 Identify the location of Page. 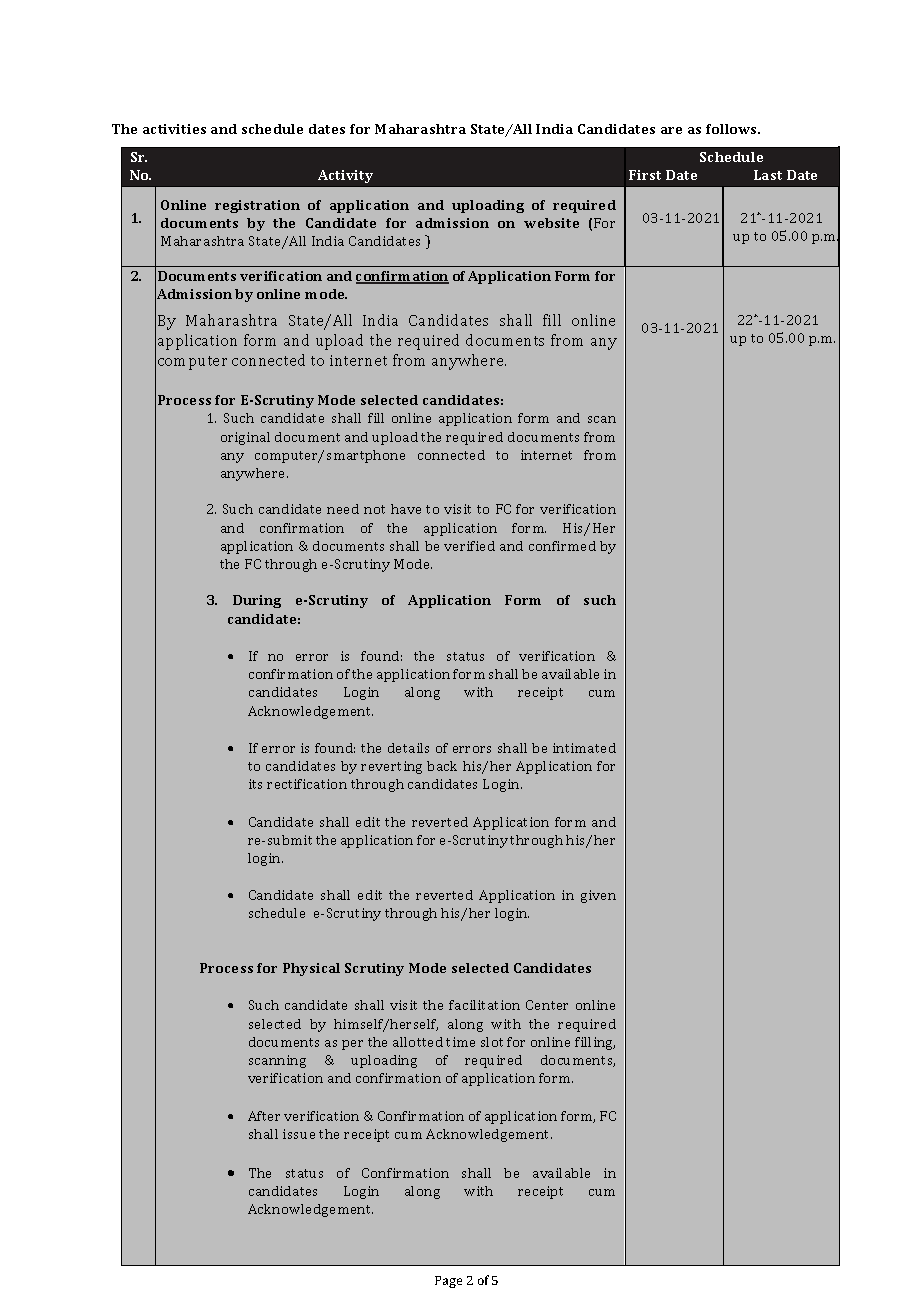
(448, 1282).
